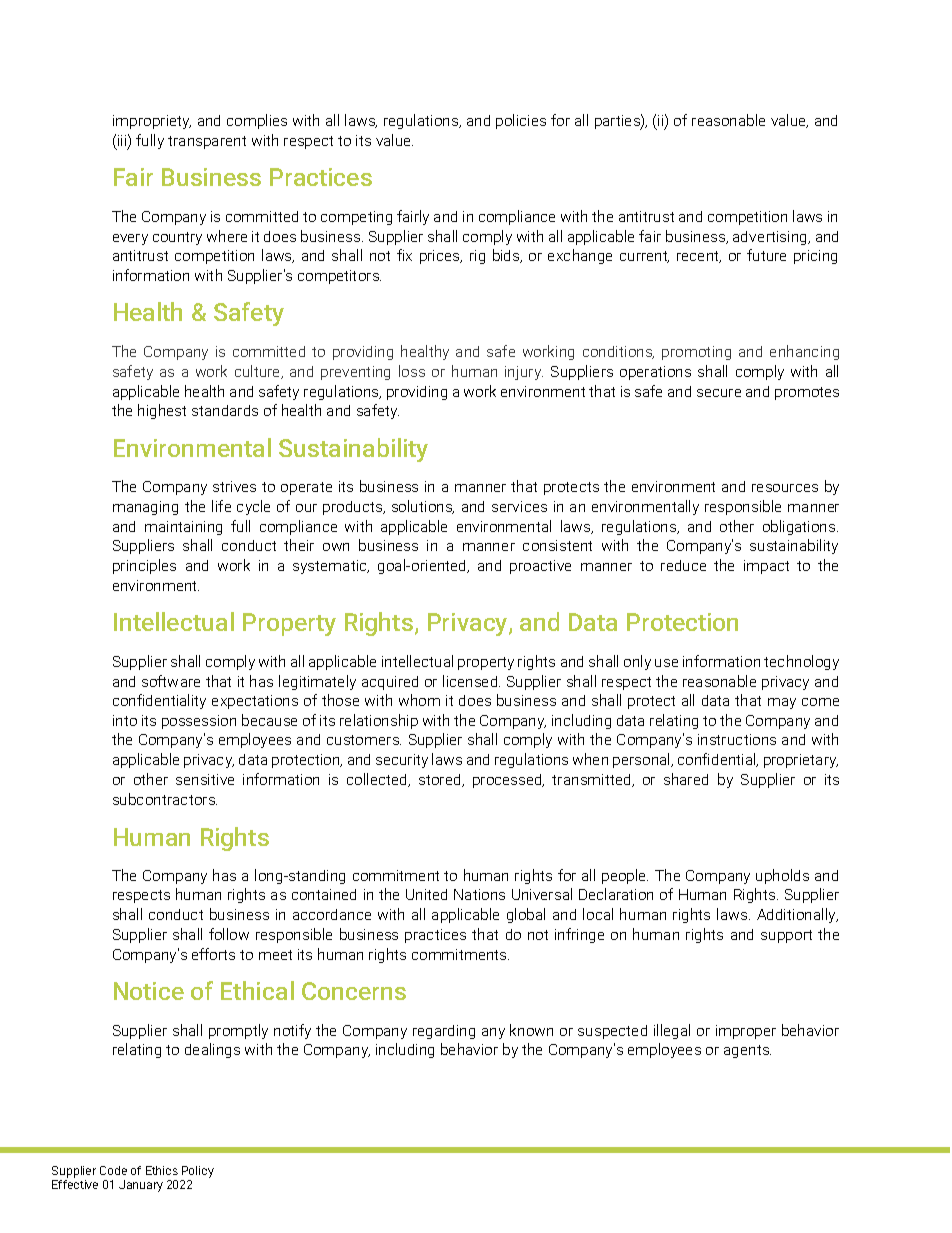 This screenshot has height=1233, width=952. I want to click on advertising, so click(771, 238).
